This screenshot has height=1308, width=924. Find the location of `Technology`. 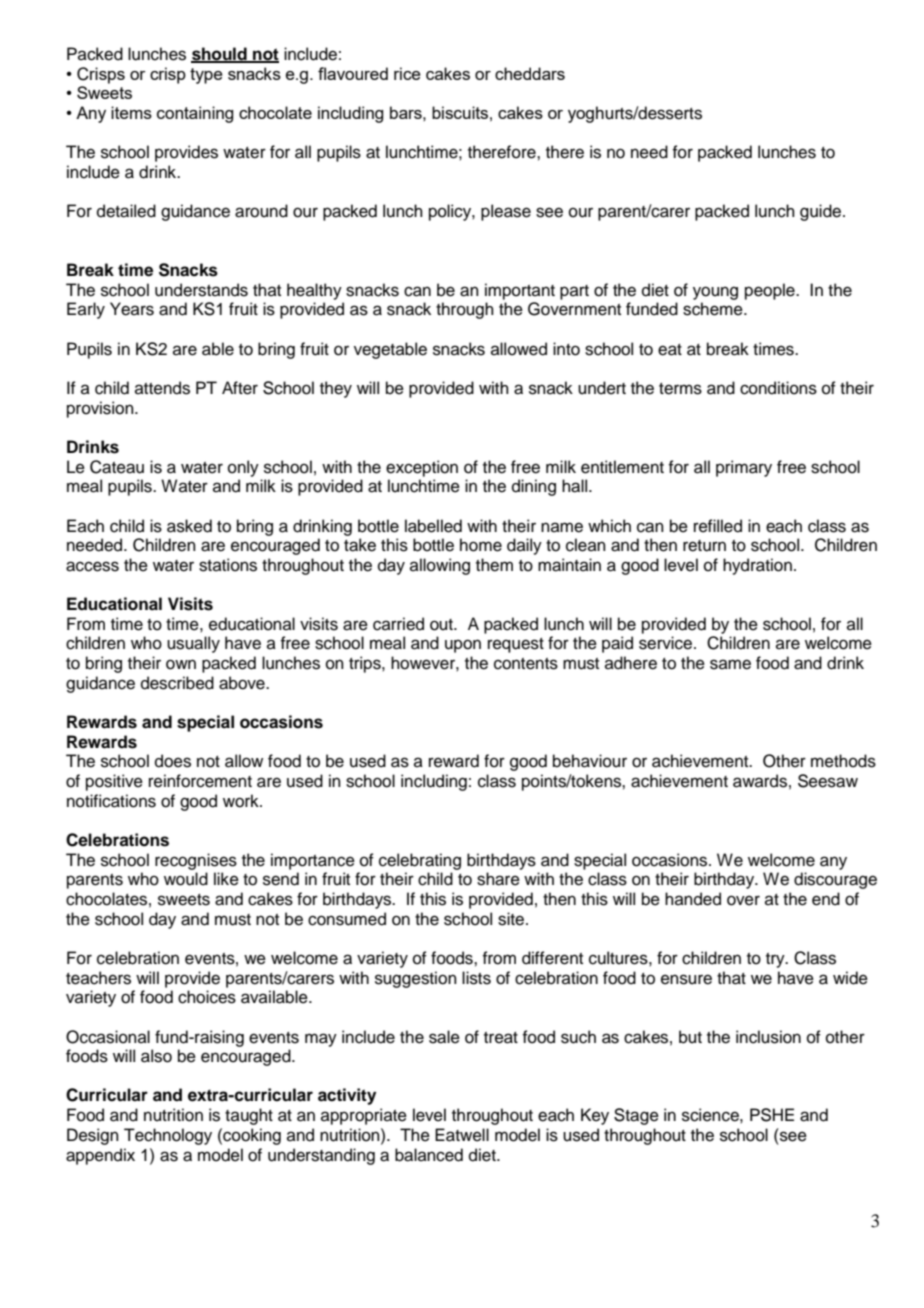

Technology is located at coordinates (168, 1136).
